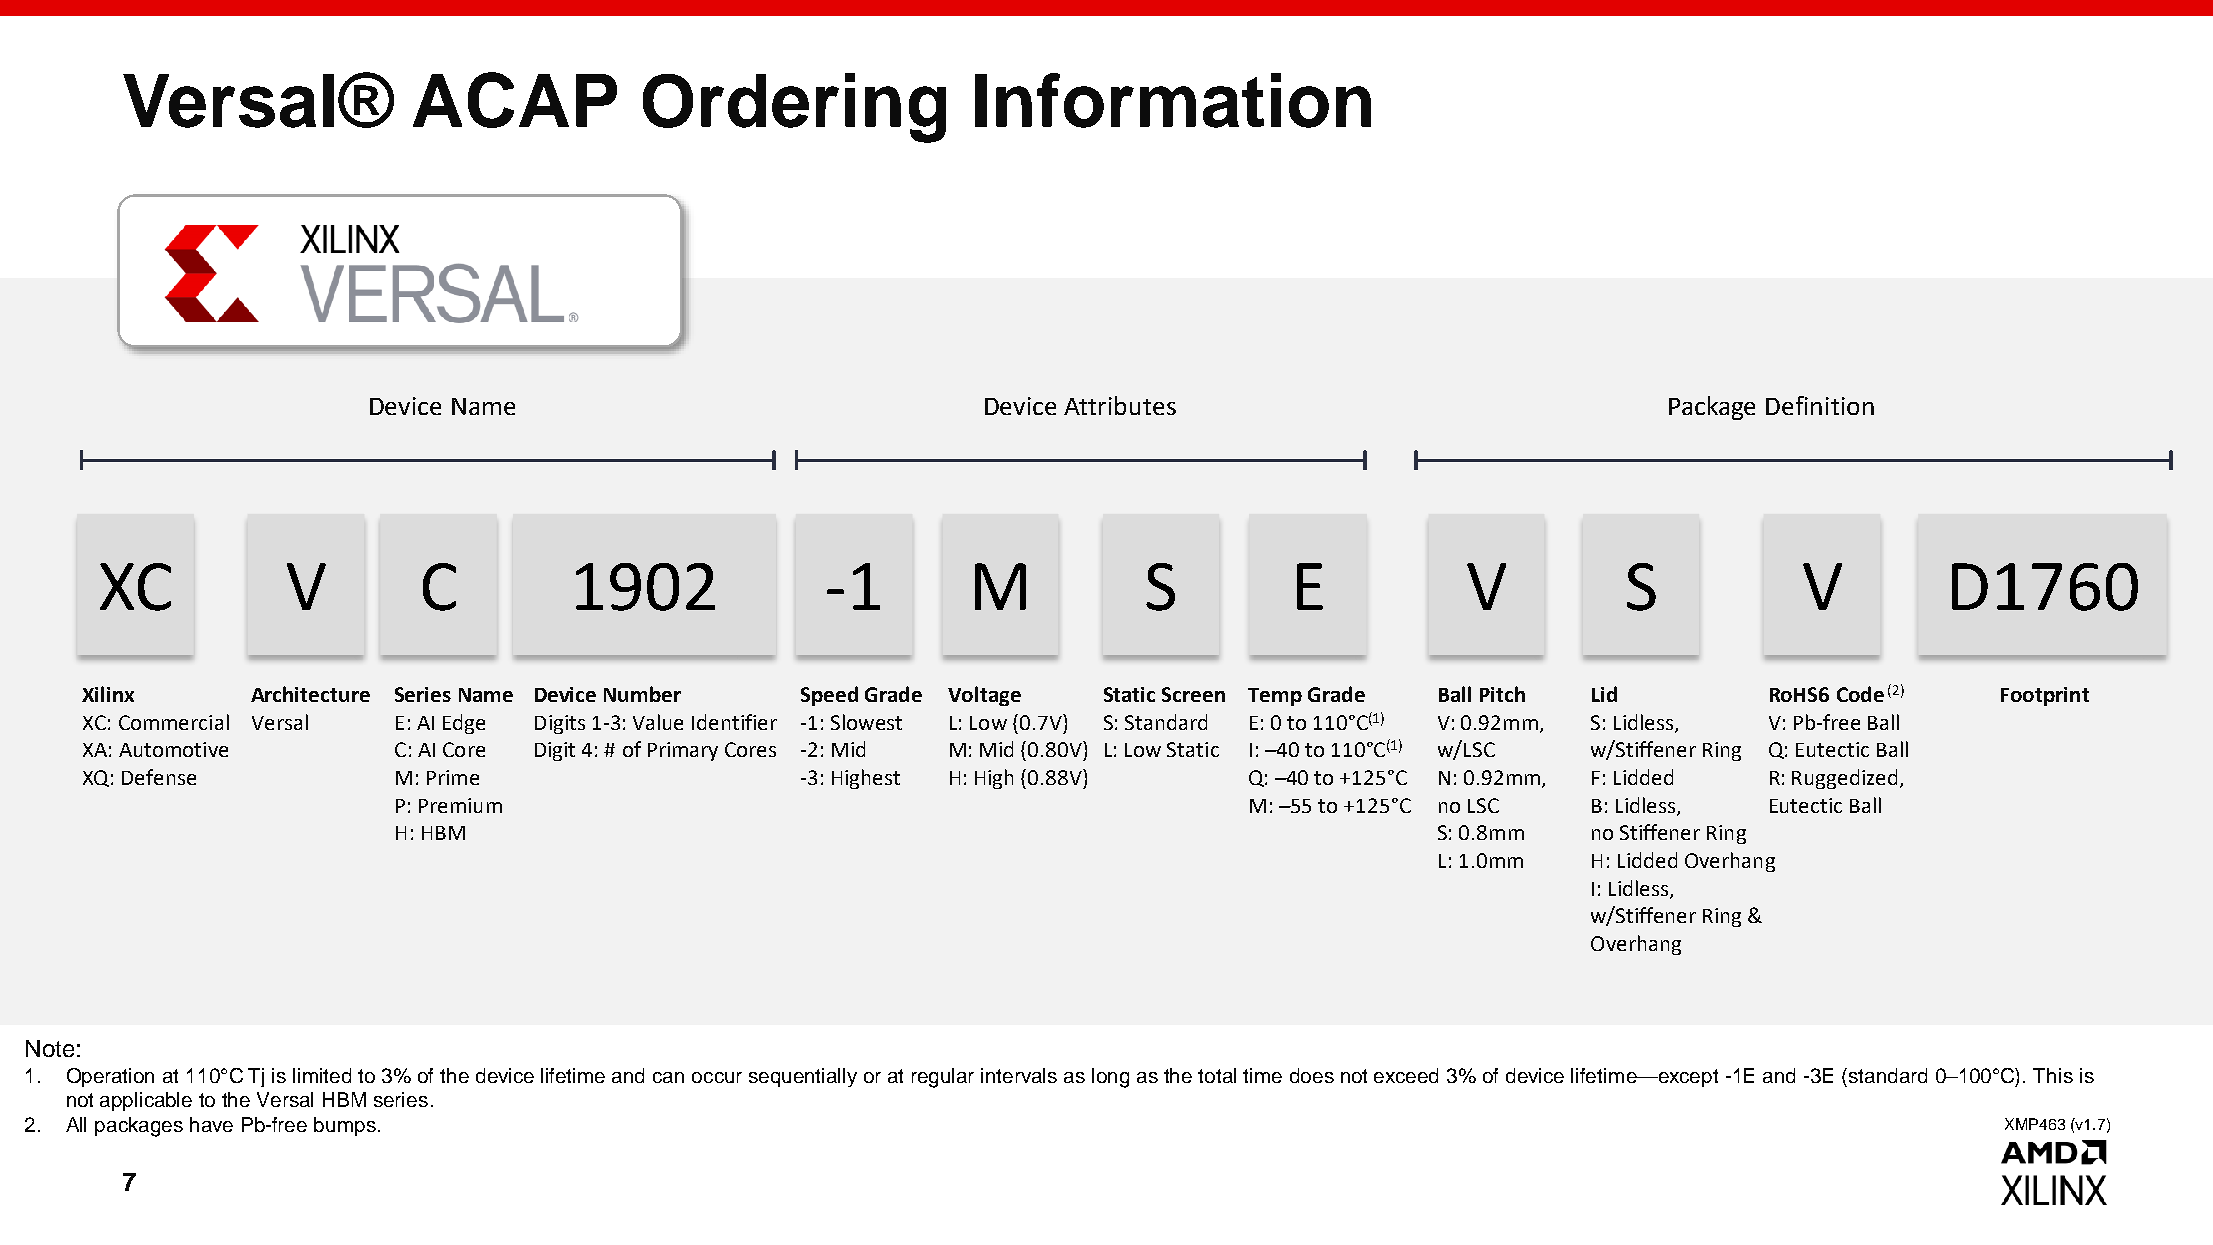 This screenshot has height=1245, width=2213. What do you see at coordinates (310, 694) in the screenshot?
I see `Architecture` at bounding box center [310, 694].
